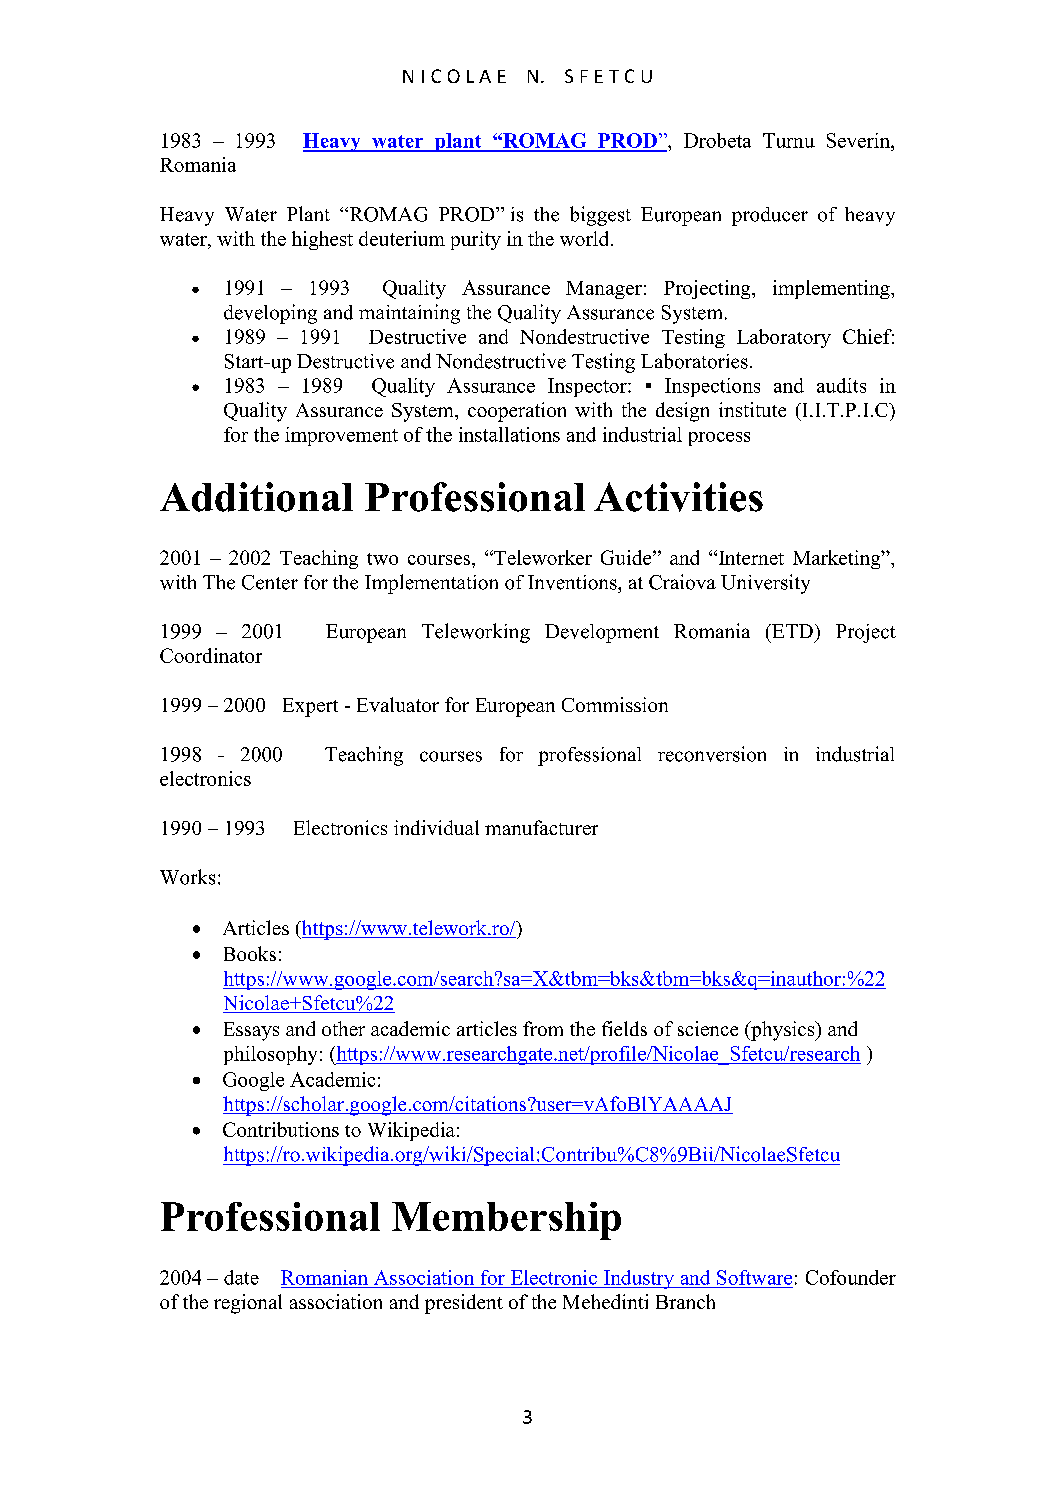 This document has width=1055, height=1492. Describe the element at coordinates (832, 289) in the document. I see `implementing` at that location.
